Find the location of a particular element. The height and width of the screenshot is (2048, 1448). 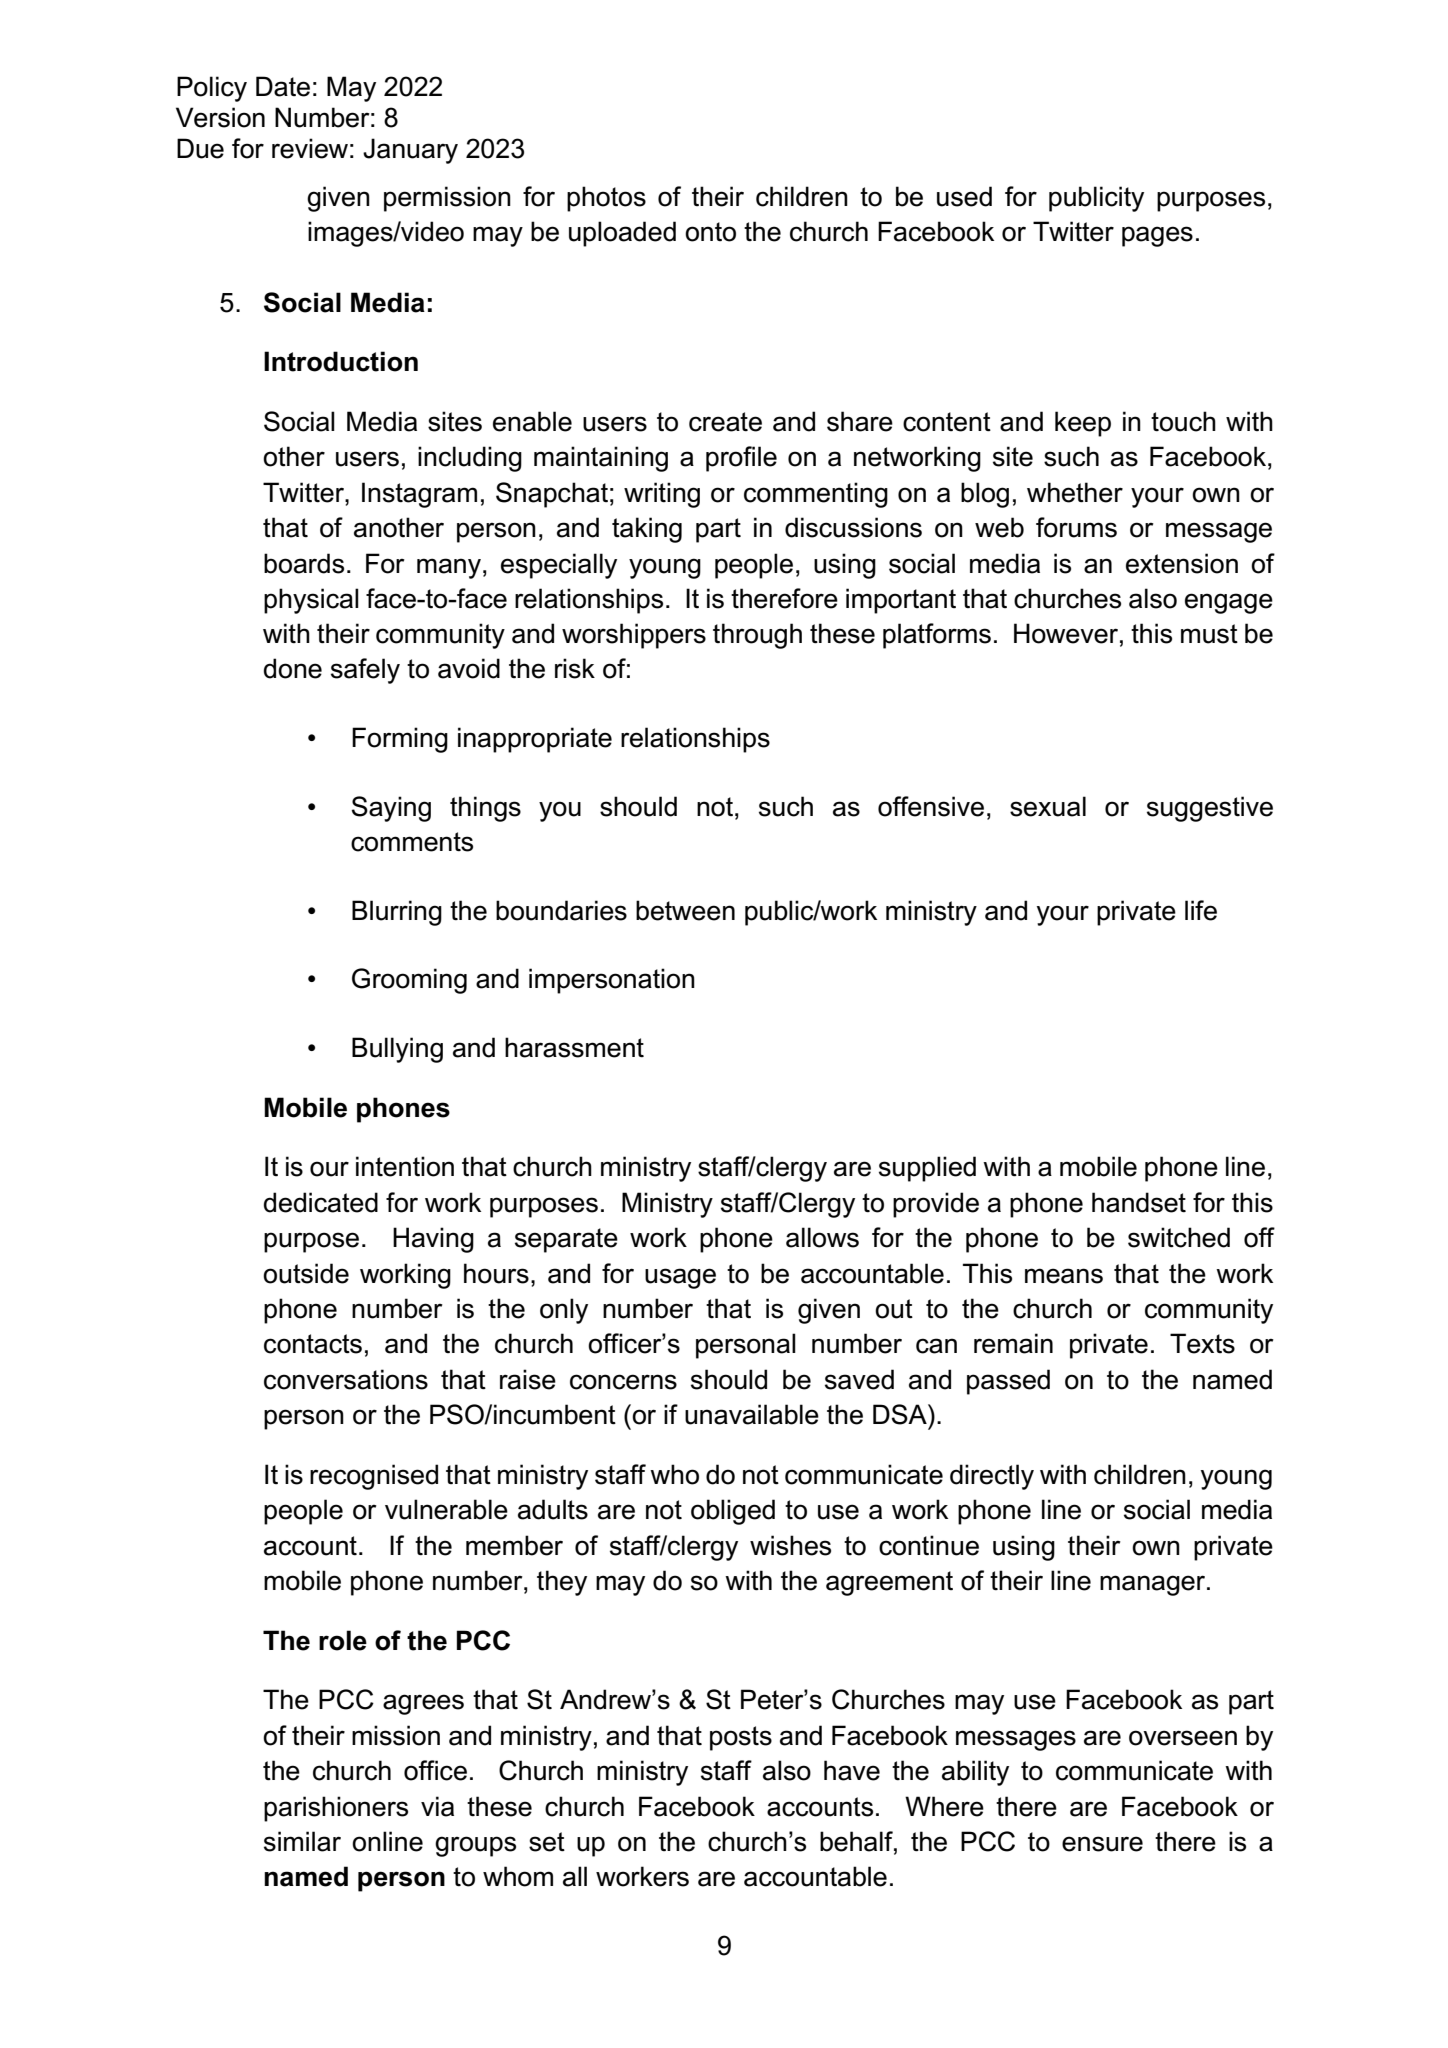

Date is located at coordinates (283, 86).
